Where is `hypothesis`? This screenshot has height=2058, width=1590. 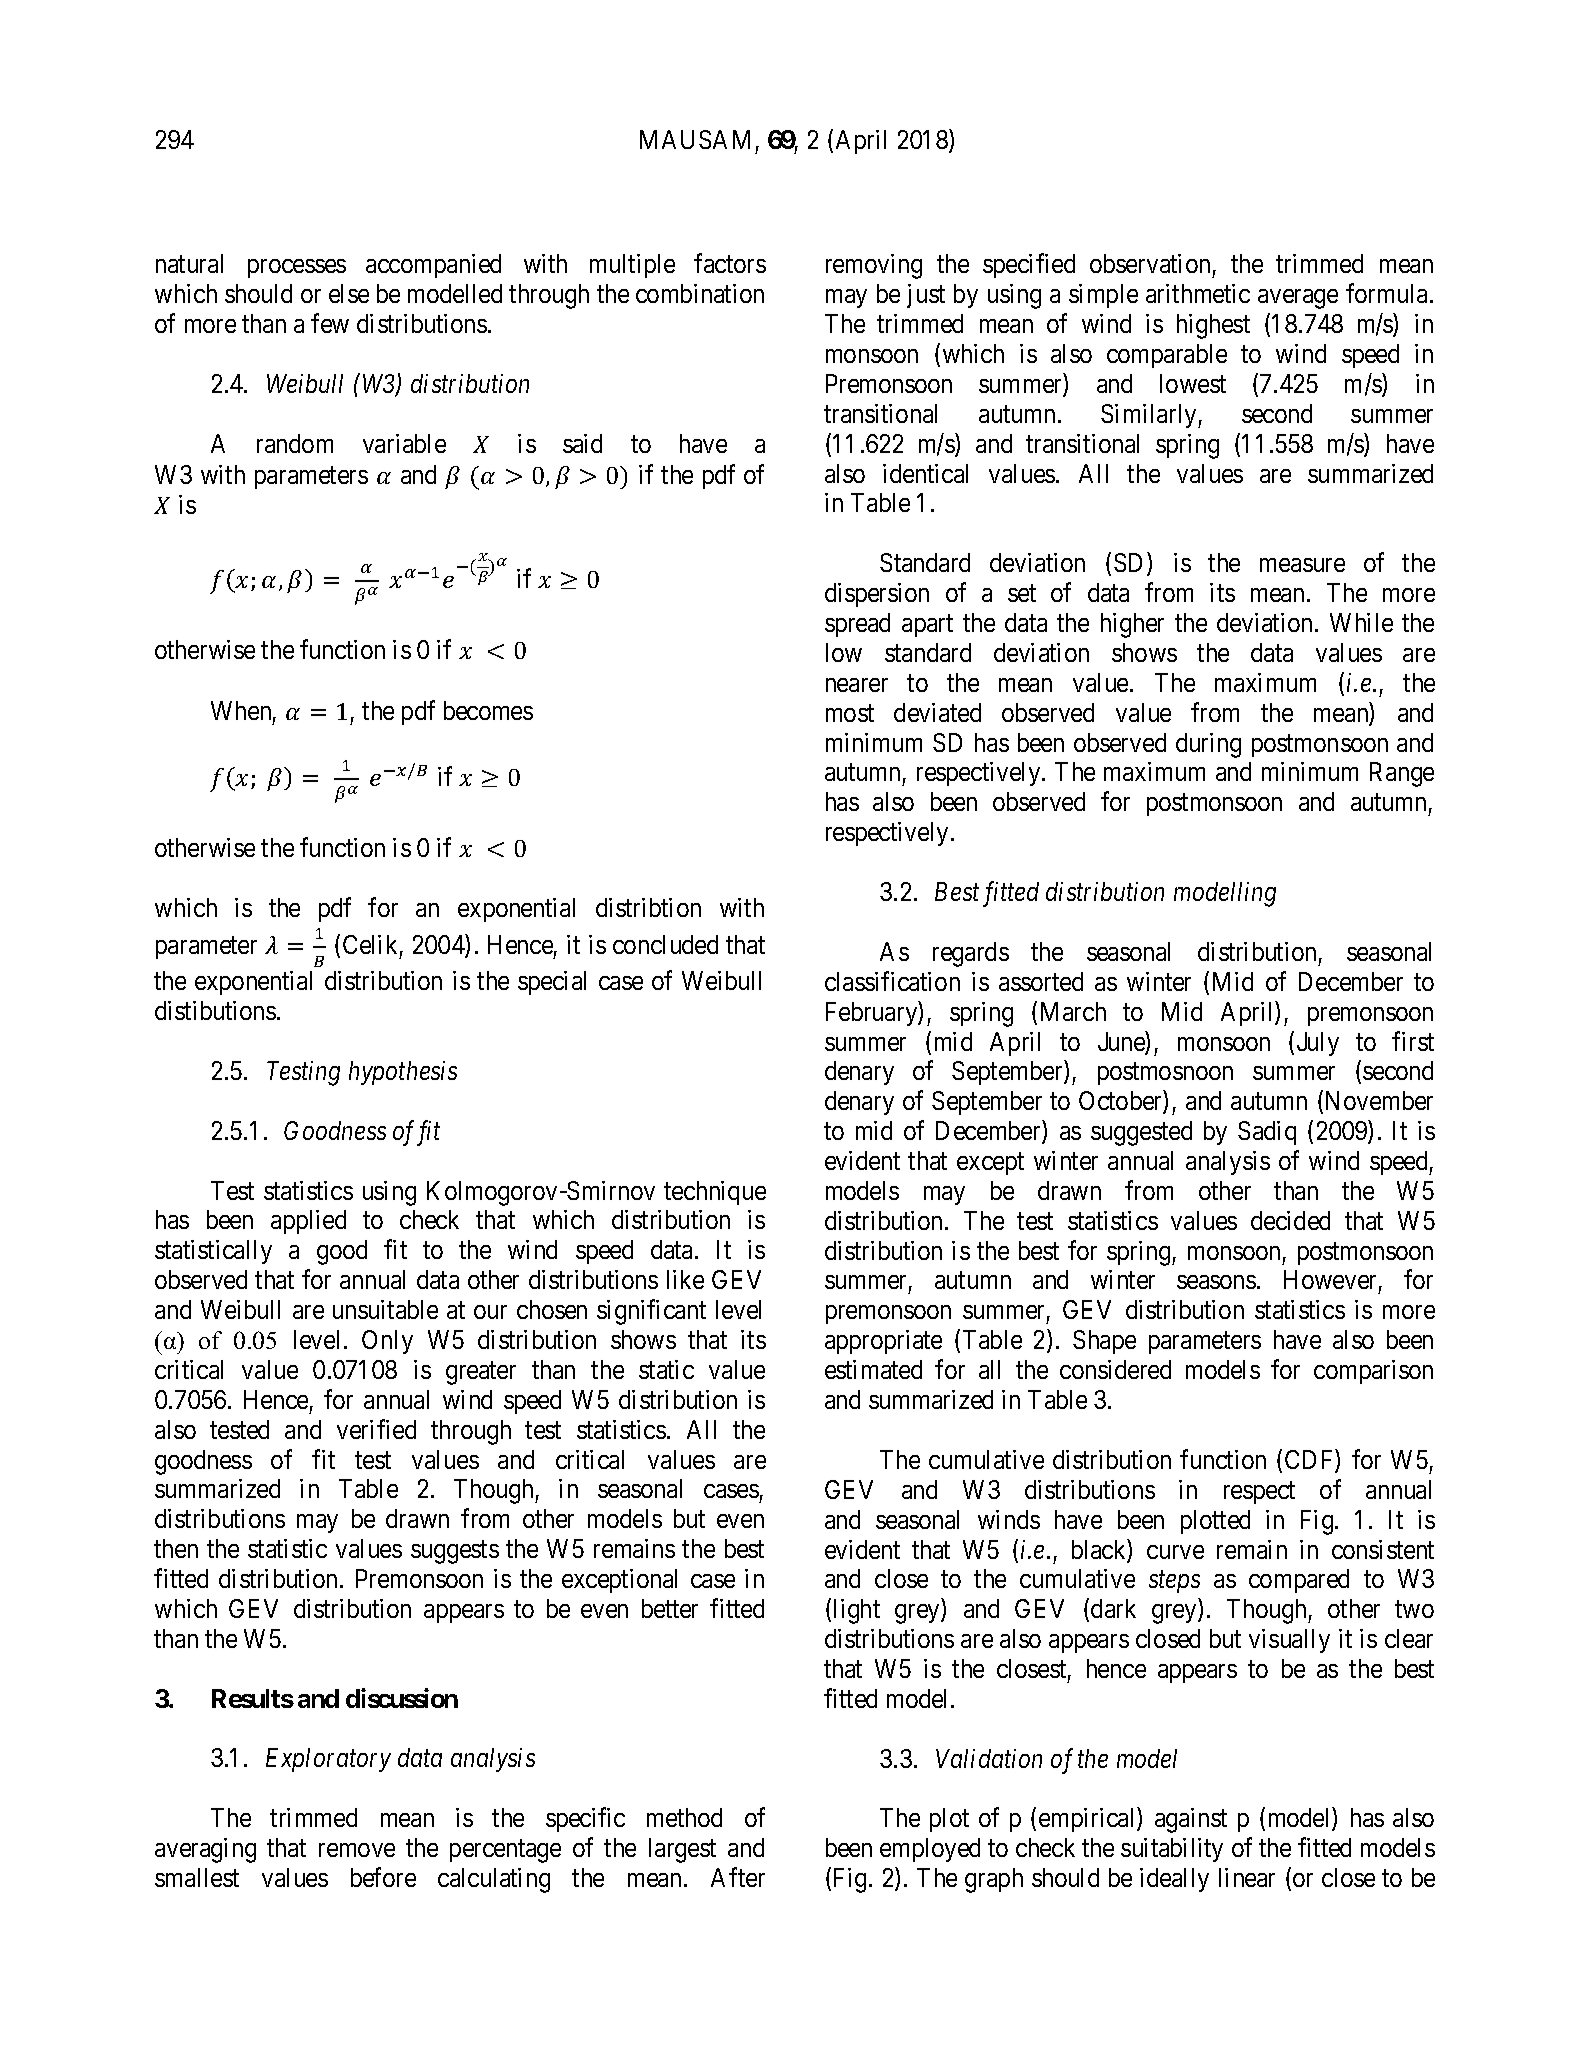 hypothesis is located at coordinates (403, 1073).
